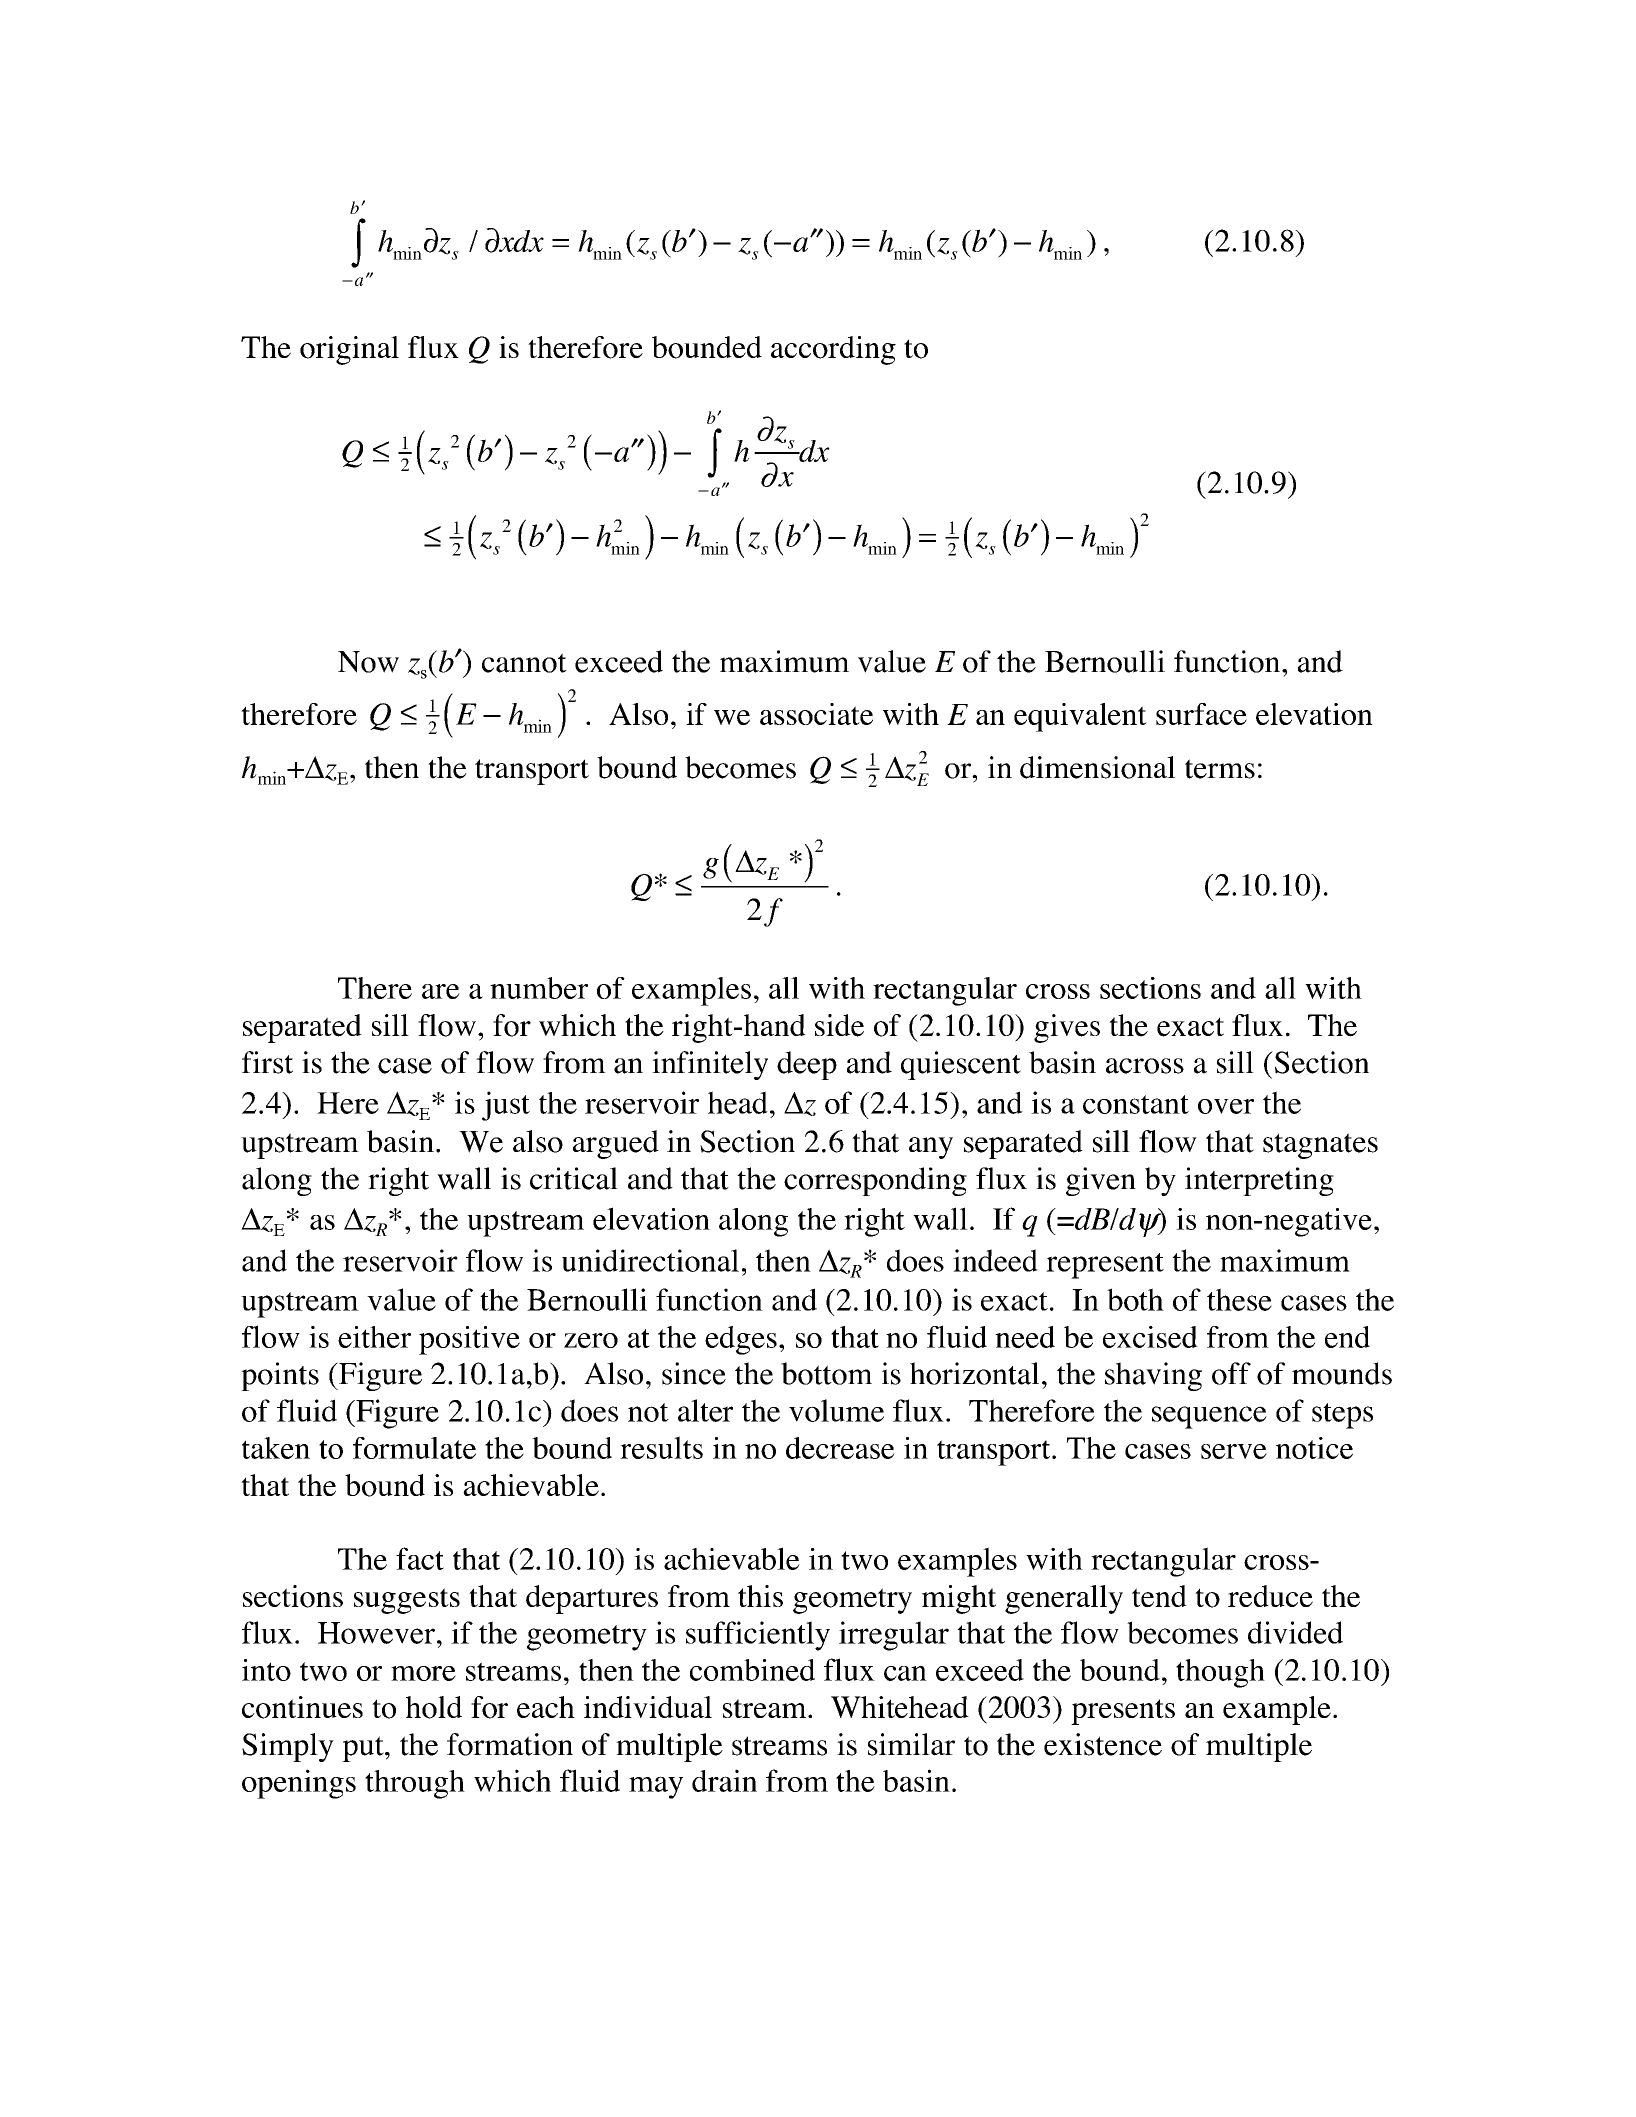  Describe the element at coordinates (364, 1749) in the screenshot. I see `put` at that location.
